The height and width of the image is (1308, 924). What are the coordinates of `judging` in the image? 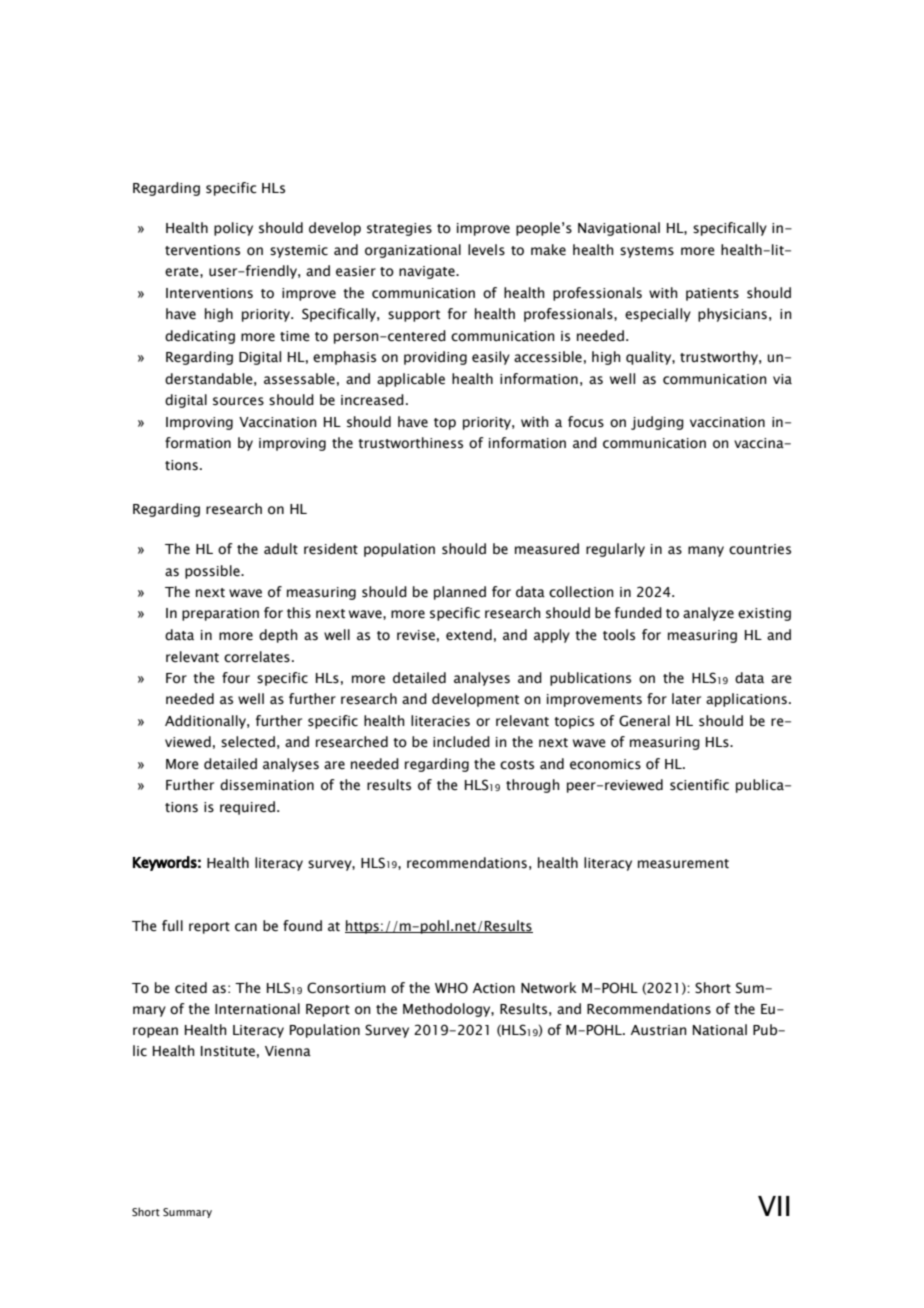 It's located at (657, 423).
